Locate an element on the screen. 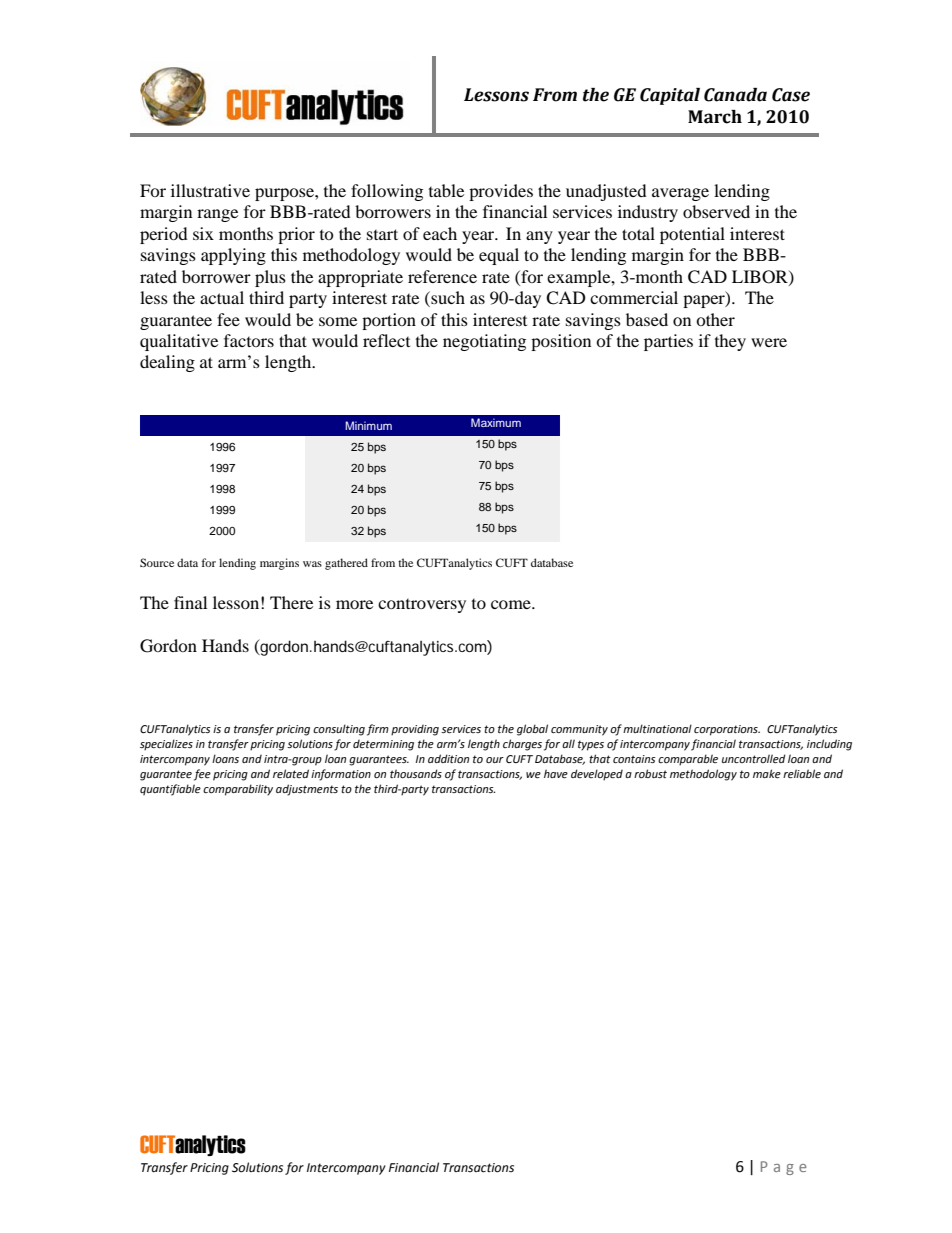 The image size is (952, 1233). come is located at coordinates (512, 604).
